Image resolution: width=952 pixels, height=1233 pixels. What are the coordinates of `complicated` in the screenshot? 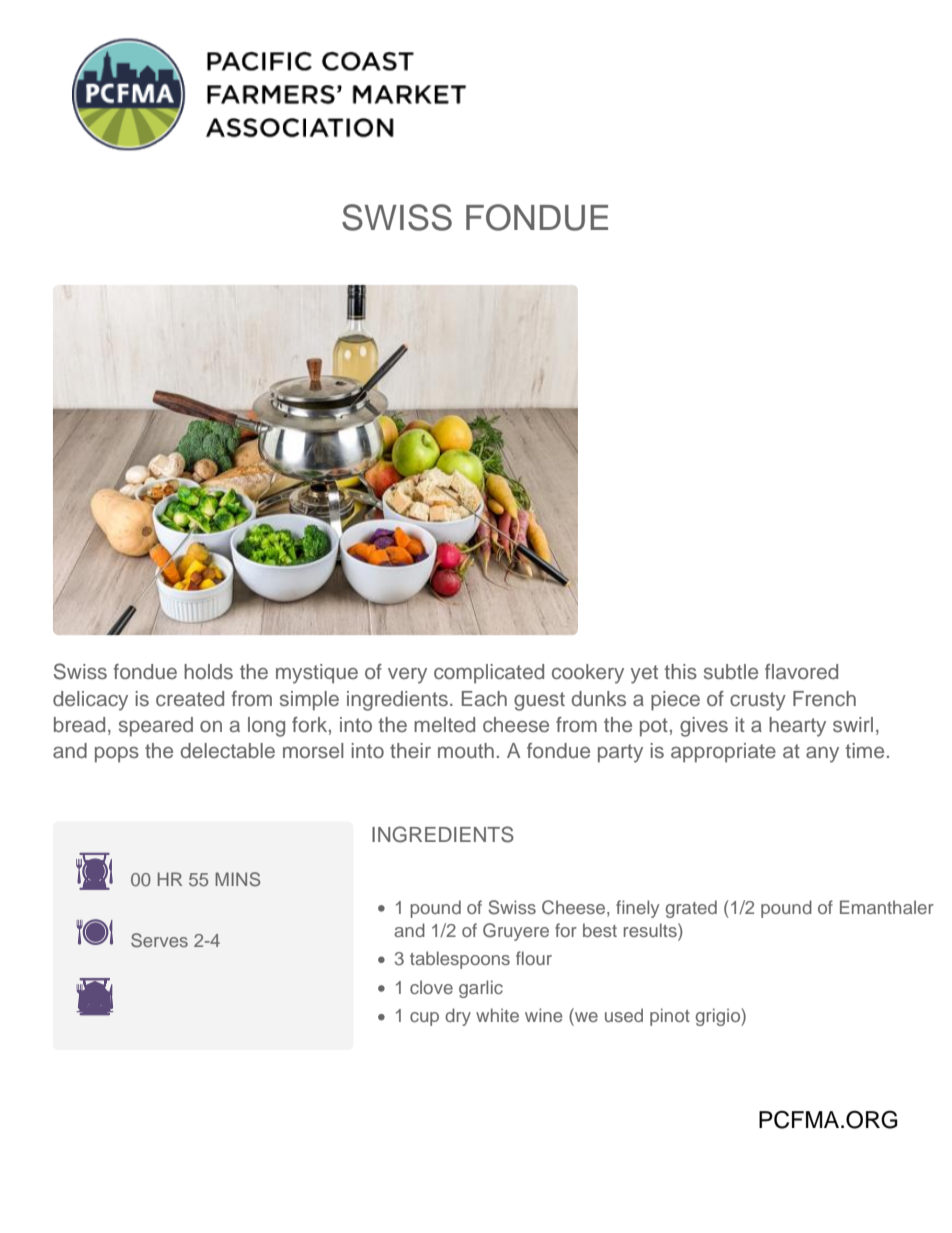 It's located at (489, 674).
